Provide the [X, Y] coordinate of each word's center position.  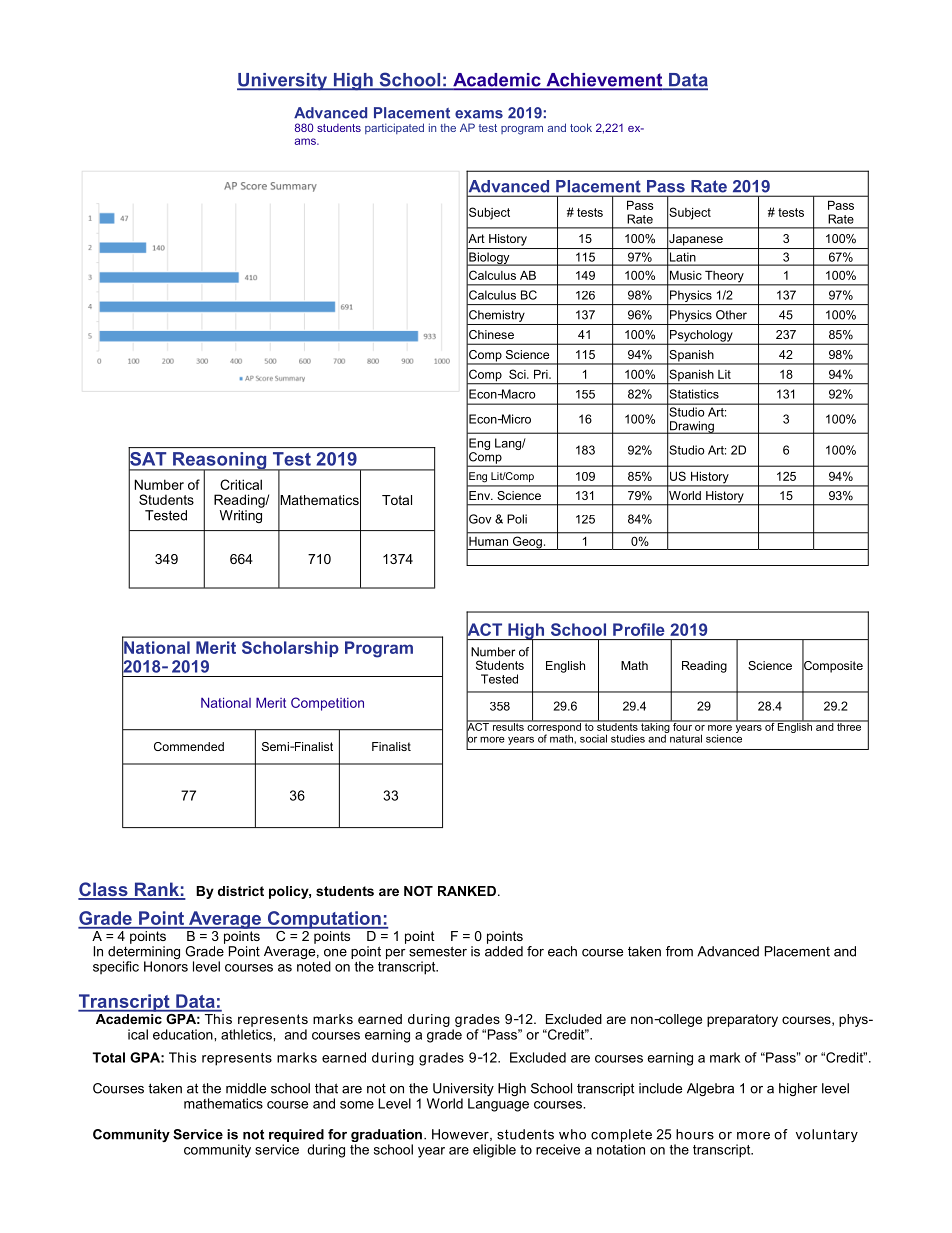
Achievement [604, 81]
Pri [542, 374]
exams [479, 114]
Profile [639, 629]
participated [394, 128]
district [241, 891]
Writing [241, 516]
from [679, 951]
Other [731, 315]
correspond [554, 727]
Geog [527, 543]
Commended [189, 746]
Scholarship [290, 649]
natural [685, 737]
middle [246, 1088]
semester [438, 951]
